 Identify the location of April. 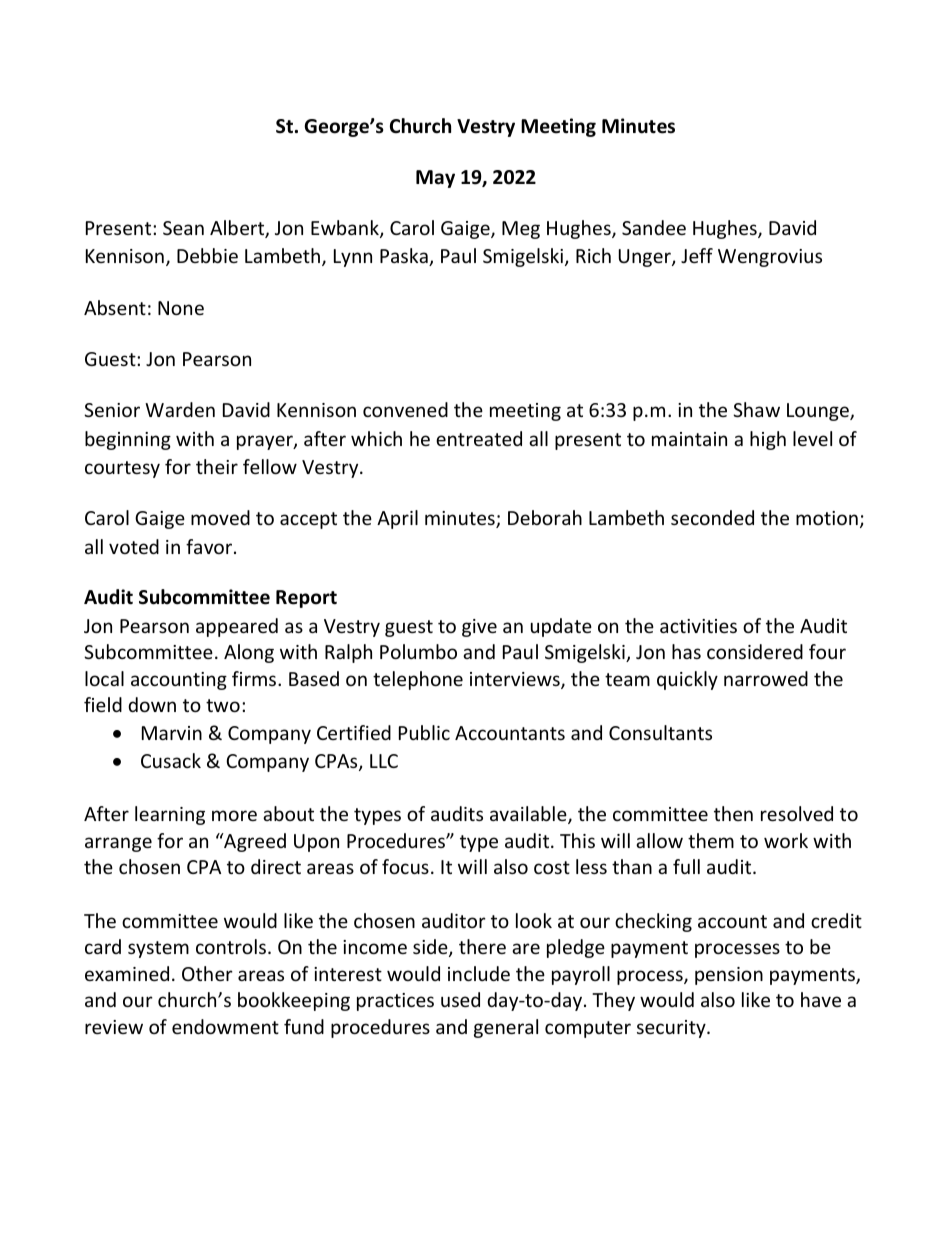
(397, 519).
